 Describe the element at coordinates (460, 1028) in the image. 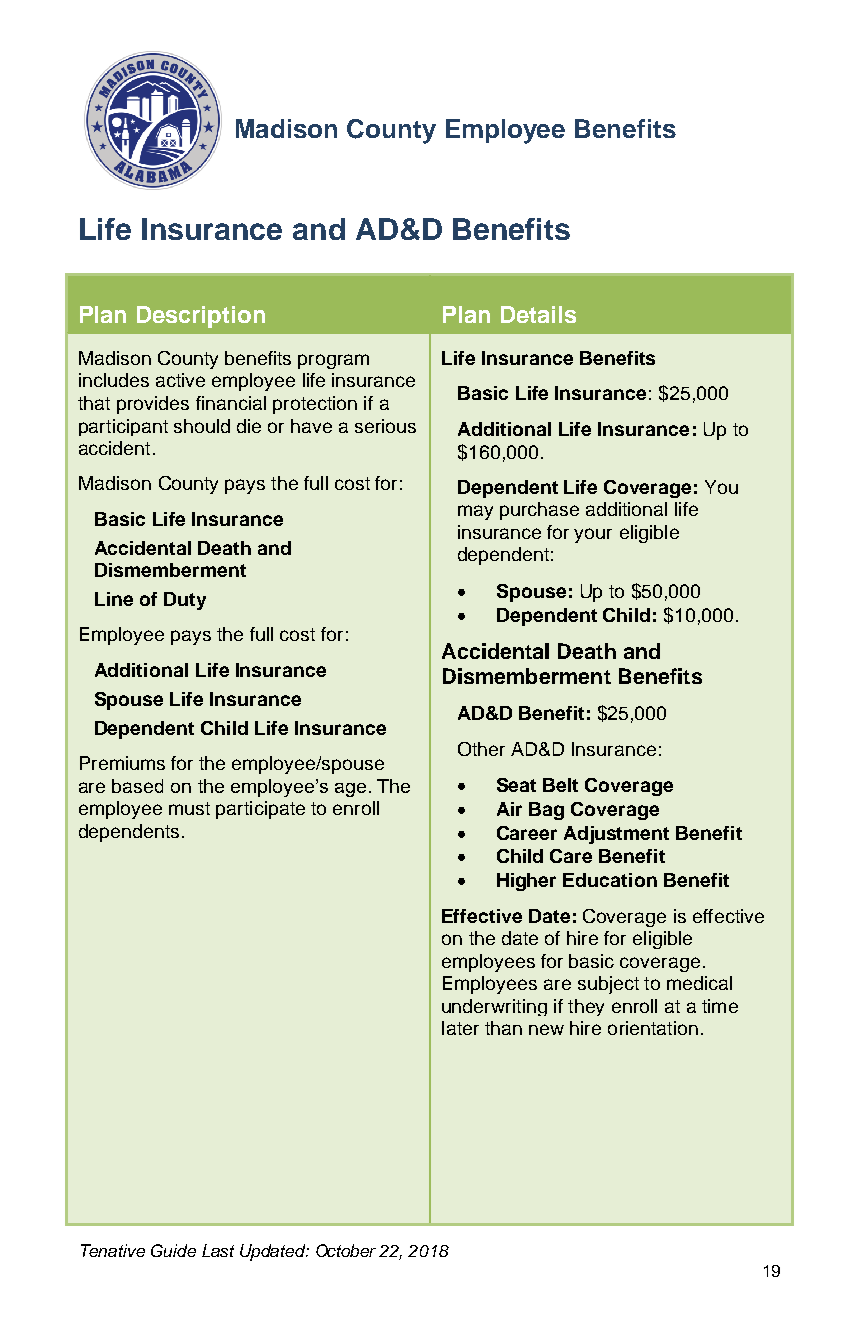

I see `later` at that location.
